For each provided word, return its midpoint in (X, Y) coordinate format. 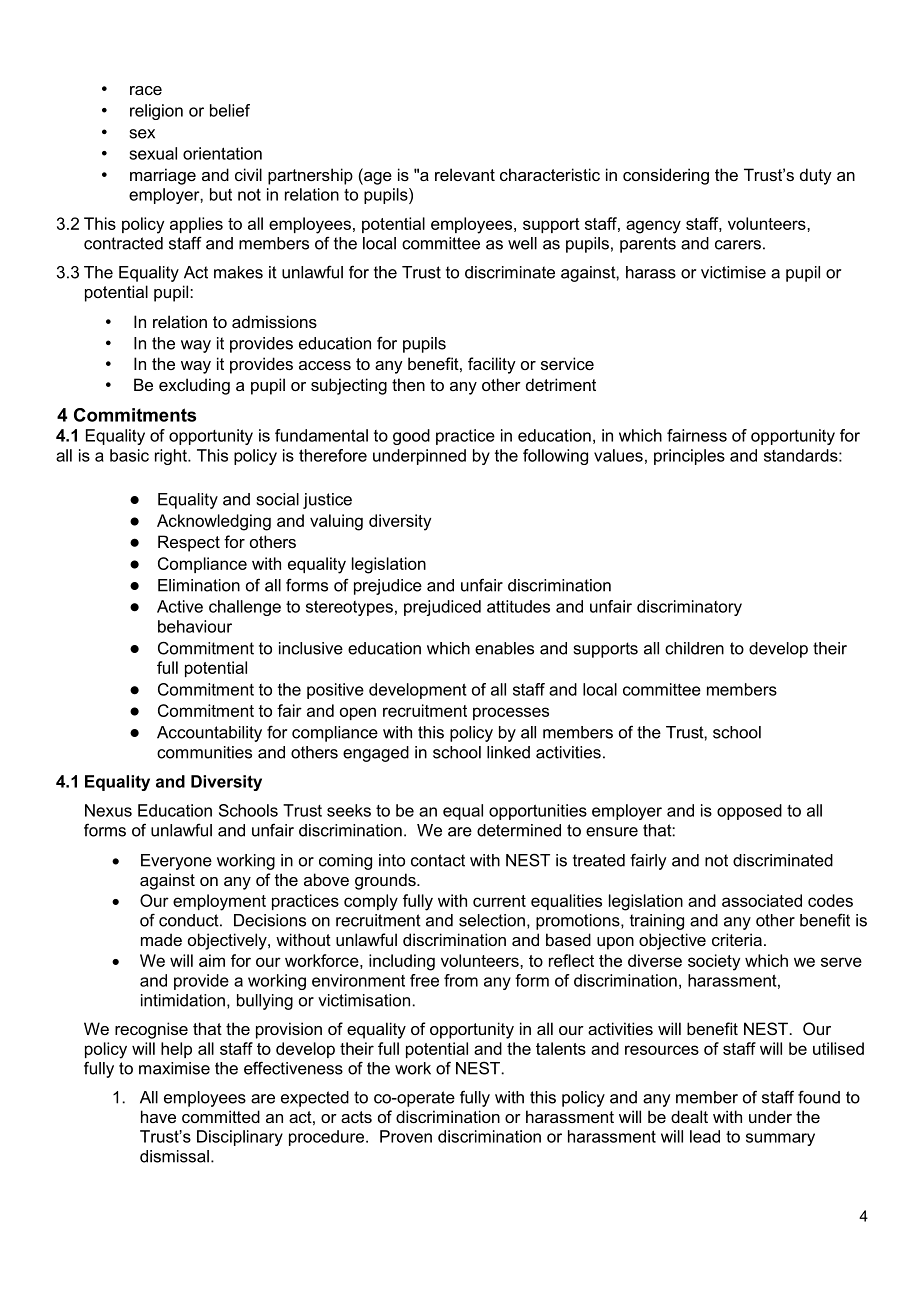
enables (504, 648)
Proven (406, 1136)
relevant (465, 174)
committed (221, 1116)
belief (230, 110)
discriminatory (689, 608)
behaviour (195, 626)
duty (816, 176)
